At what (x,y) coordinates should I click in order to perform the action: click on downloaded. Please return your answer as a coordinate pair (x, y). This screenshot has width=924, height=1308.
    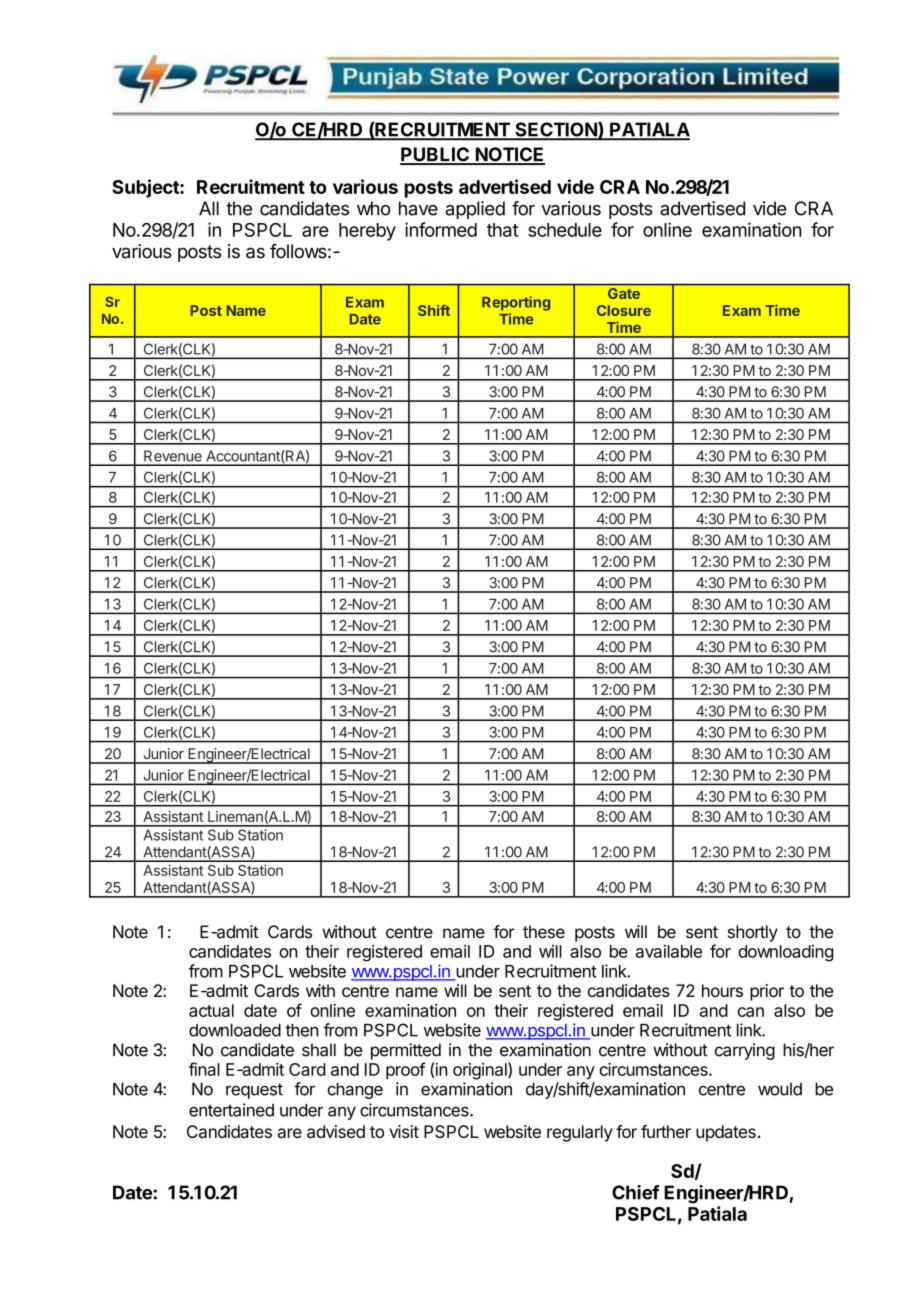
    Looking at the image, I should click on (235, 1030).
